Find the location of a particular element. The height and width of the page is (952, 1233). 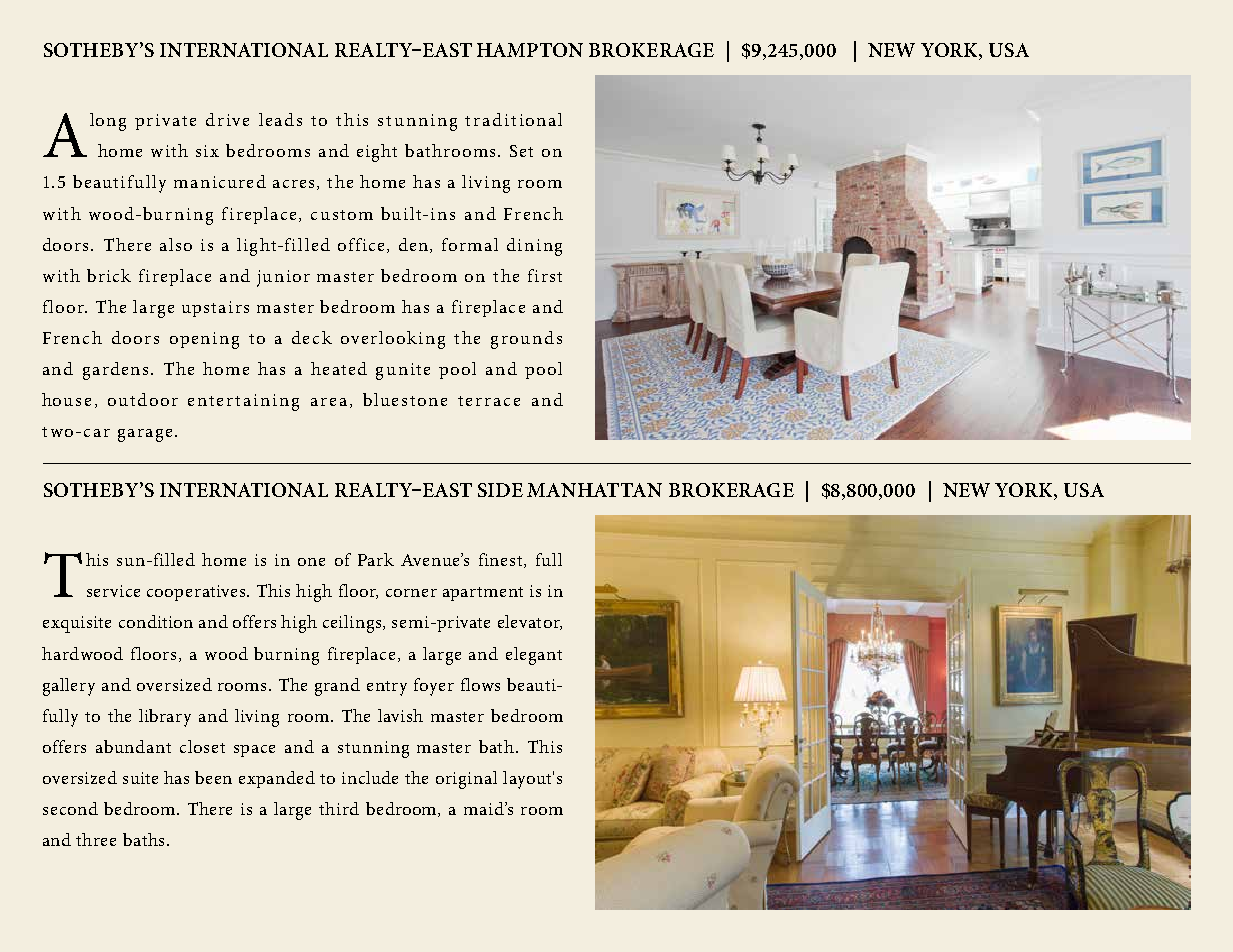

apartment is located at coordinates (483, 594).
